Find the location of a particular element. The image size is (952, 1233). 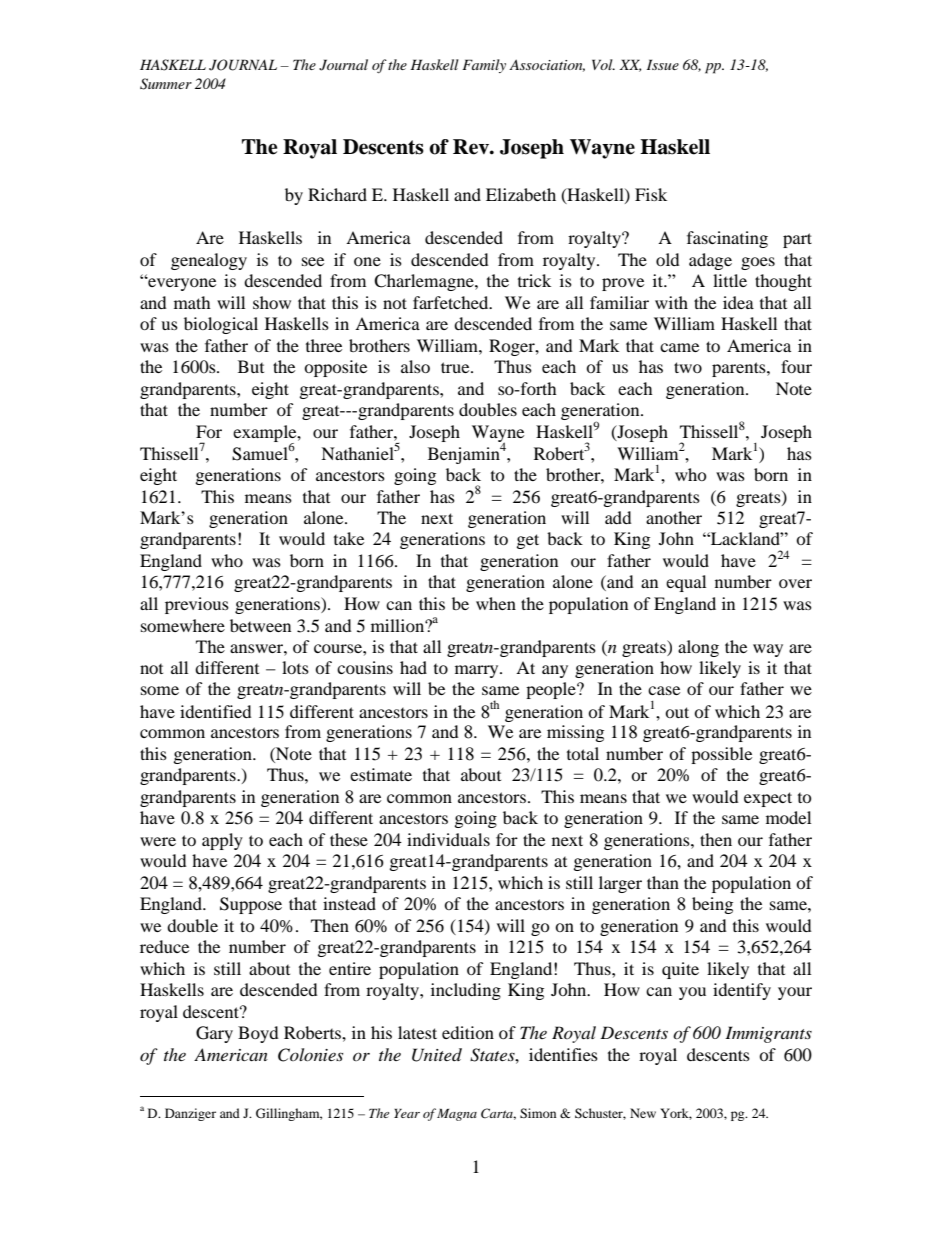

previous is located at coordinates (197, 605).
